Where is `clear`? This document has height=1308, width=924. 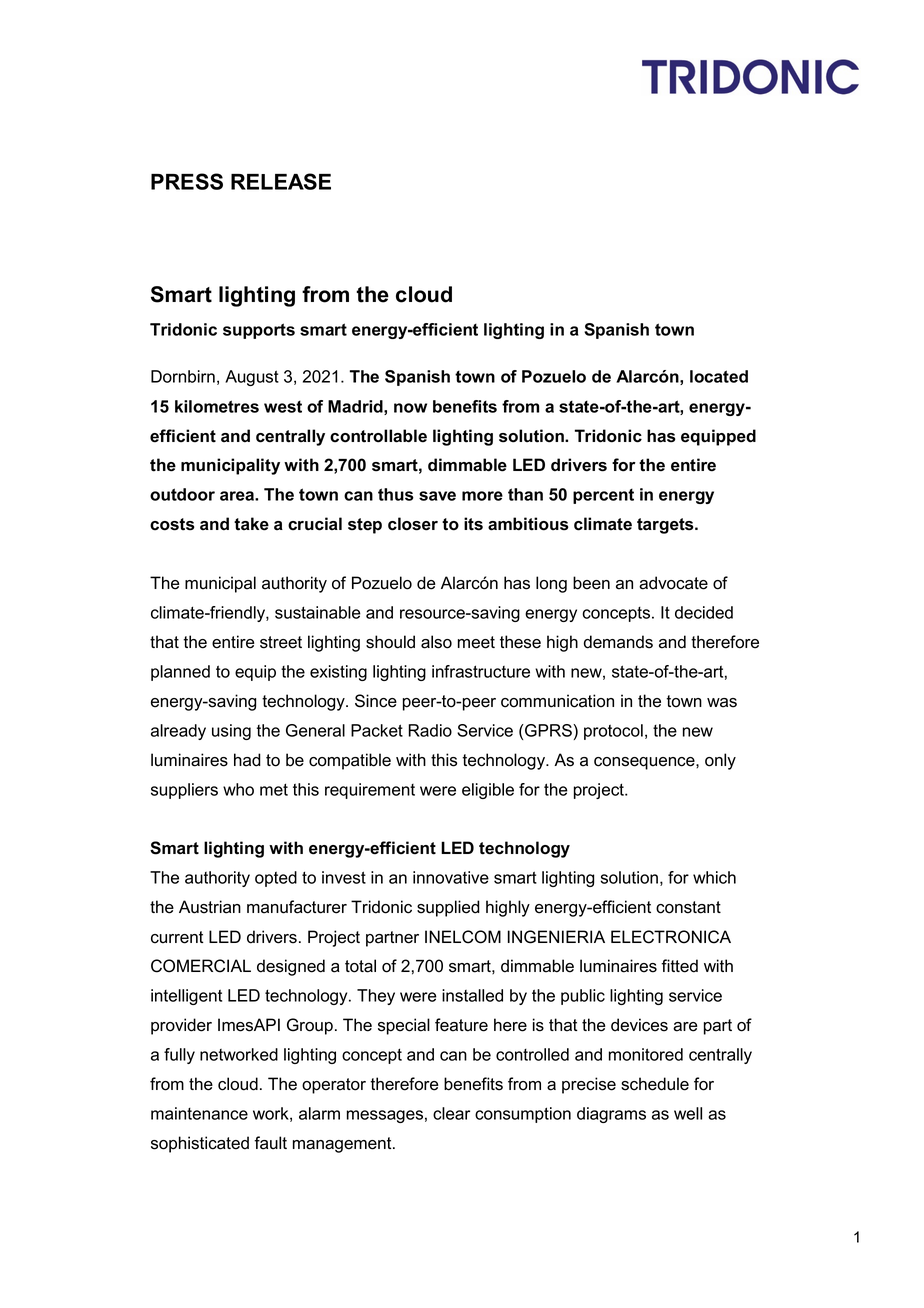 clear is located at coordinates (451, 1113).
